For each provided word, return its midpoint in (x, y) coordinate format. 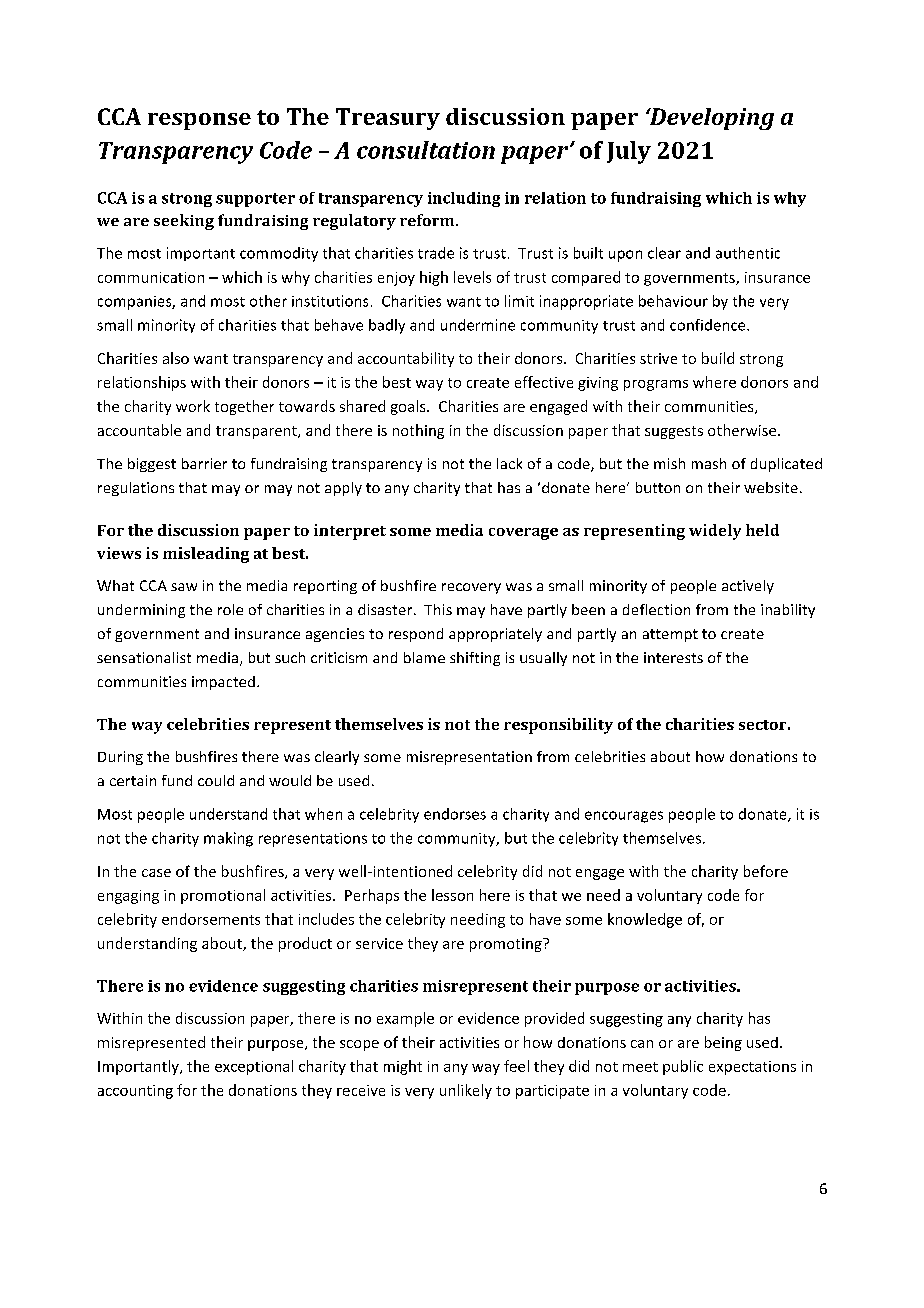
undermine (478, 325)
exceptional (254, 1067)
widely (715, 532)
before (766, 871)
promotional (223, 896)
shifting (475, 659)
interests (673, 657)
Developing (710, 119)
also (176, 358)
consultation (426, 150)
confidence (709, 325)
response (199, 121)
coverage (523, 534)
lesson (452, 895)
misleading (206, 555)
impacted (223, 683)
